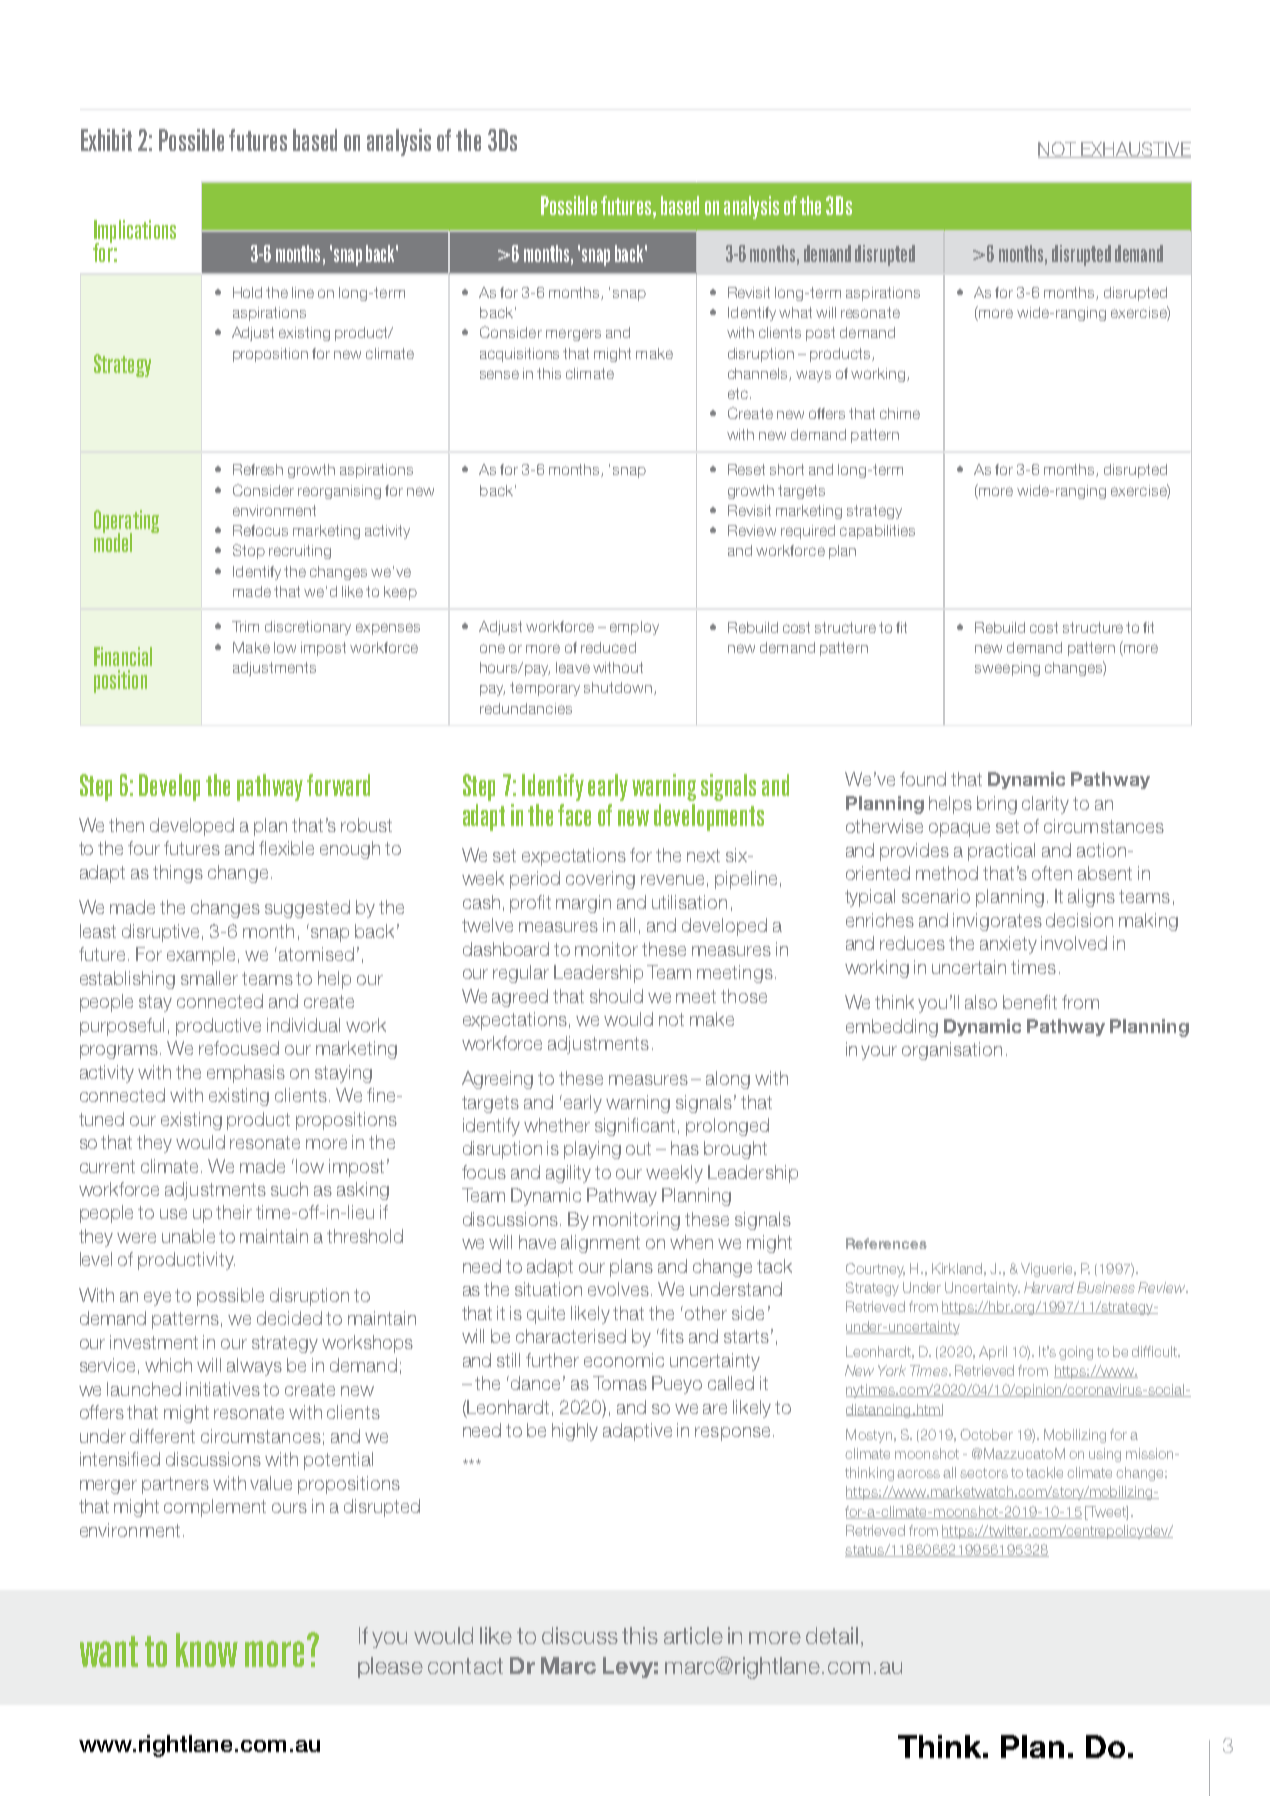 This screenshot has width=1270, height=1796. I want to click on what, so click(795, 312).
